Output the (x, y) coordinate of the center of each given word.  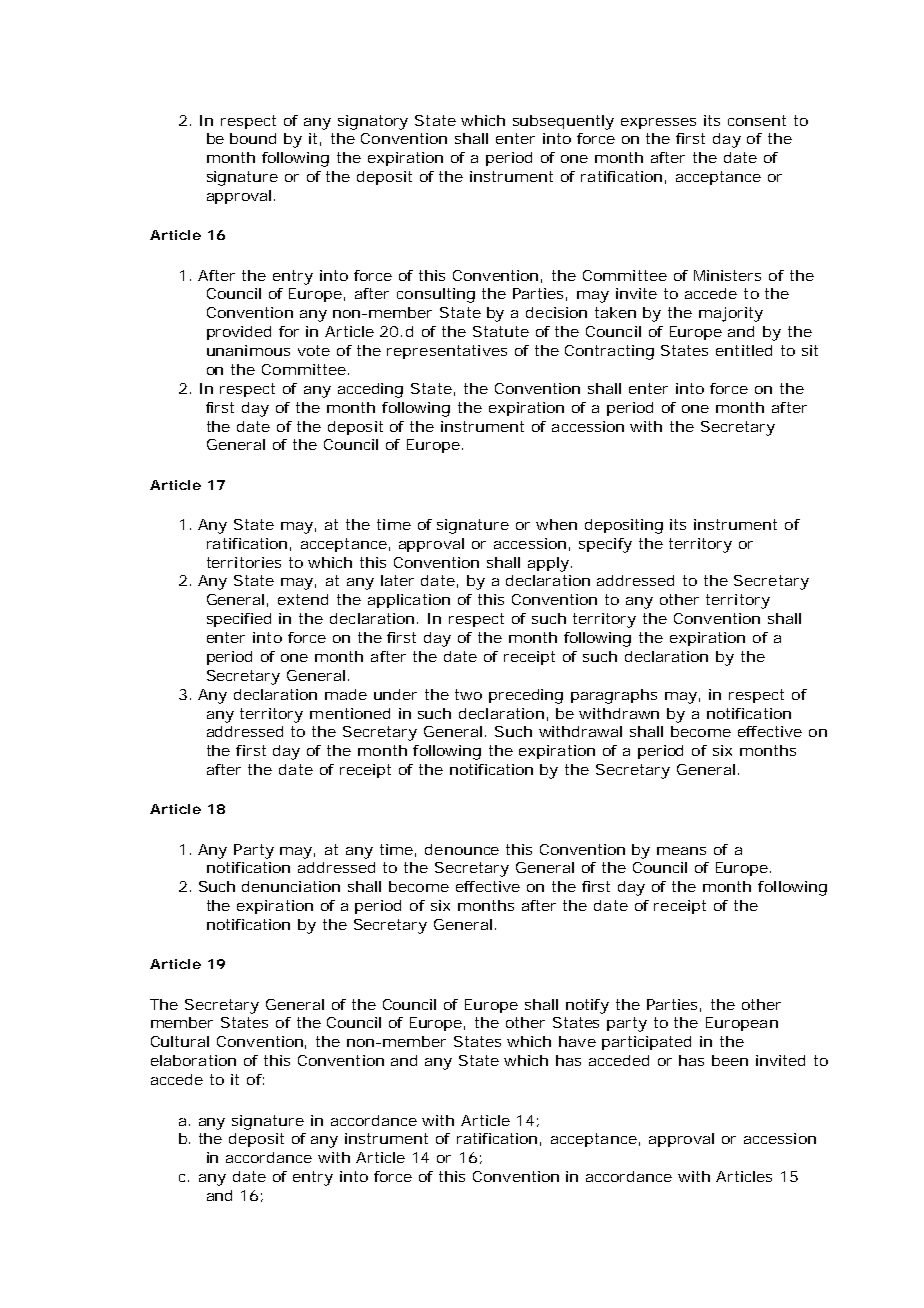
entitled (744, 350)
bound (253, 138)
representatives (447, 352)
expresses (658, 123)
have (577, 1041)
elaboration (193, 1060)
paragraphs (614, 696)
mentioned (350, 713)
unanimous (248, 350)
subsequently (563, 122)
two (468, 694)
